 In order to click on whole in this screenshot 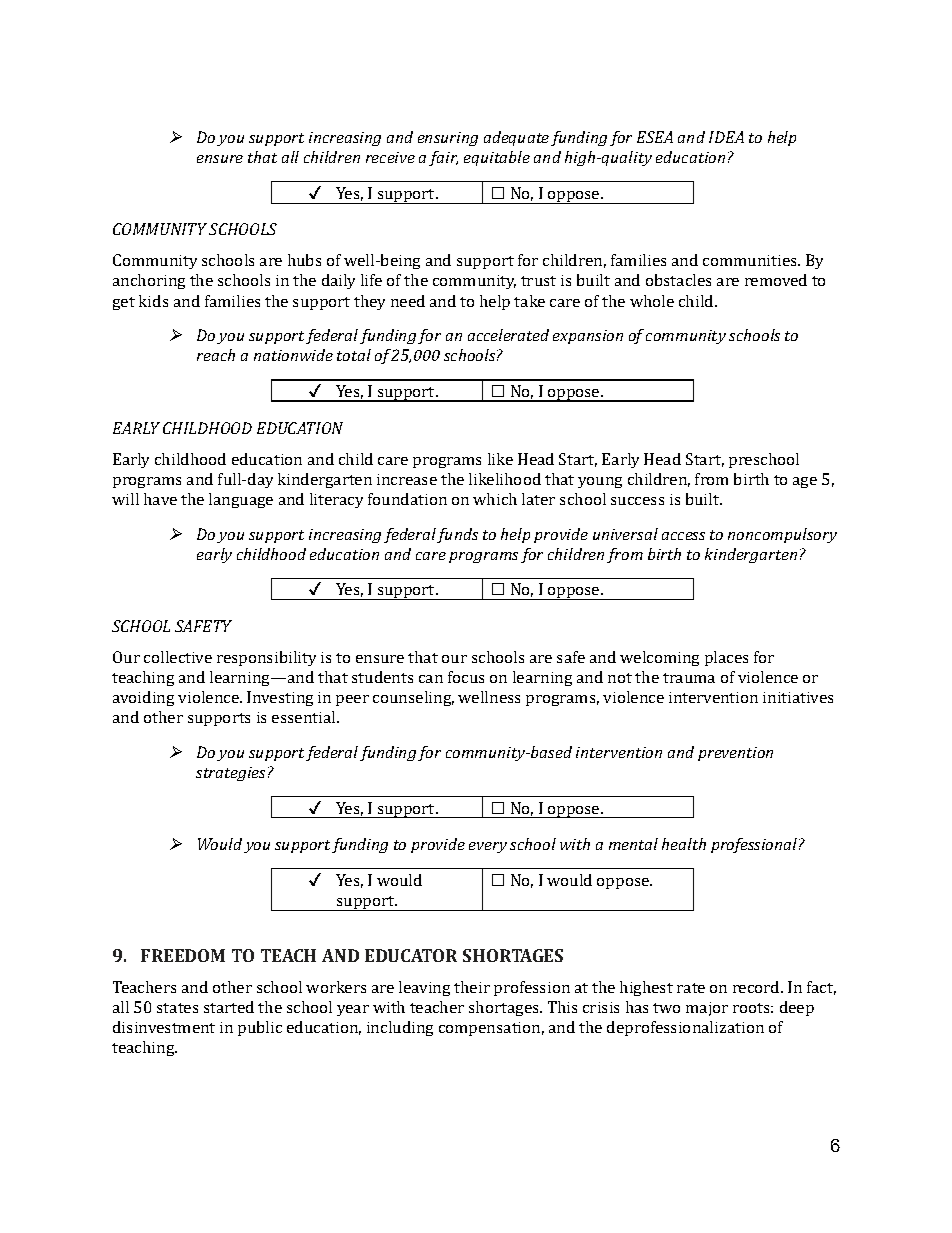, I will do `click(652, 301)`.
